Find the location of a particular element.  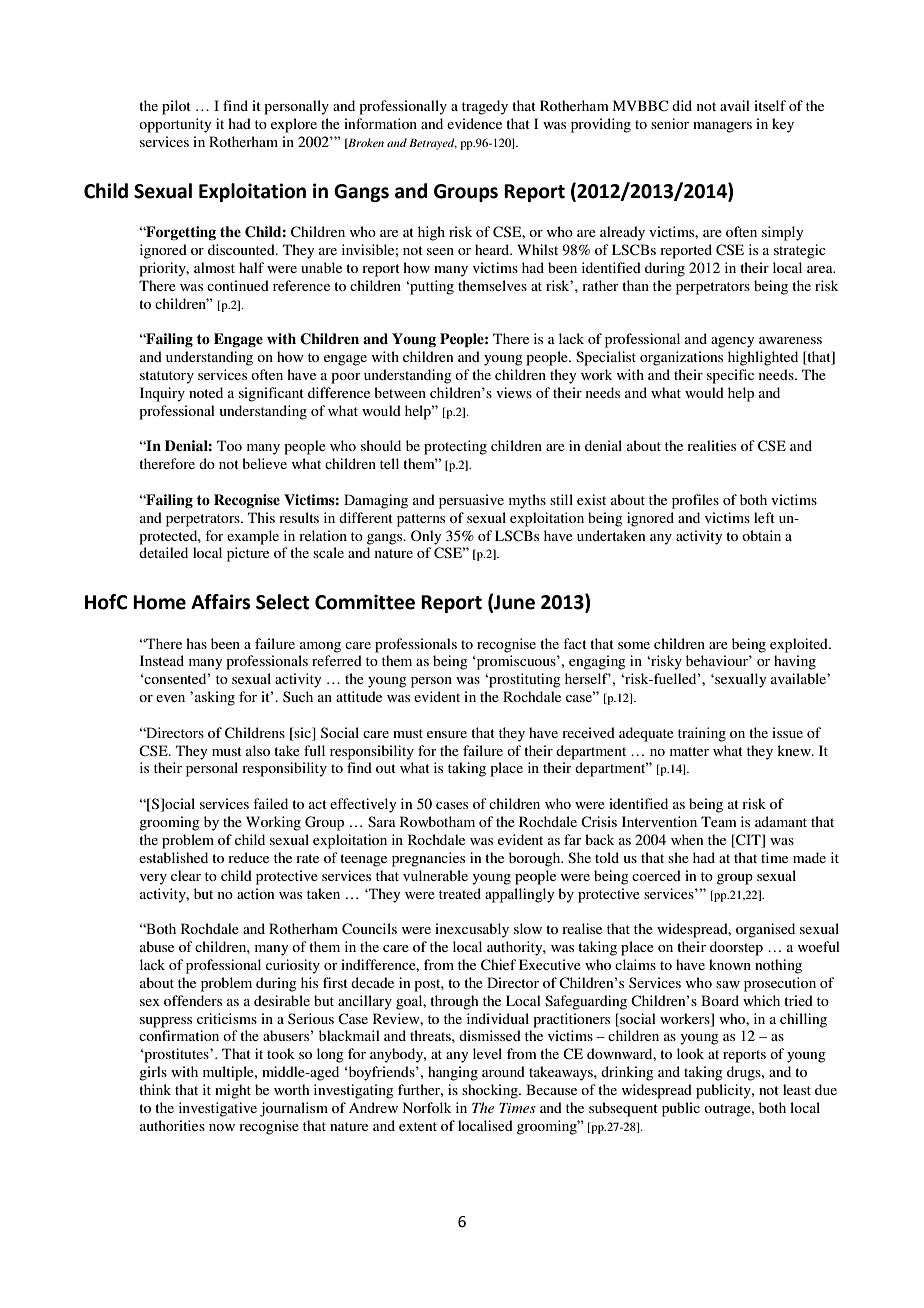

organised is located at coordinates (765, 930).
